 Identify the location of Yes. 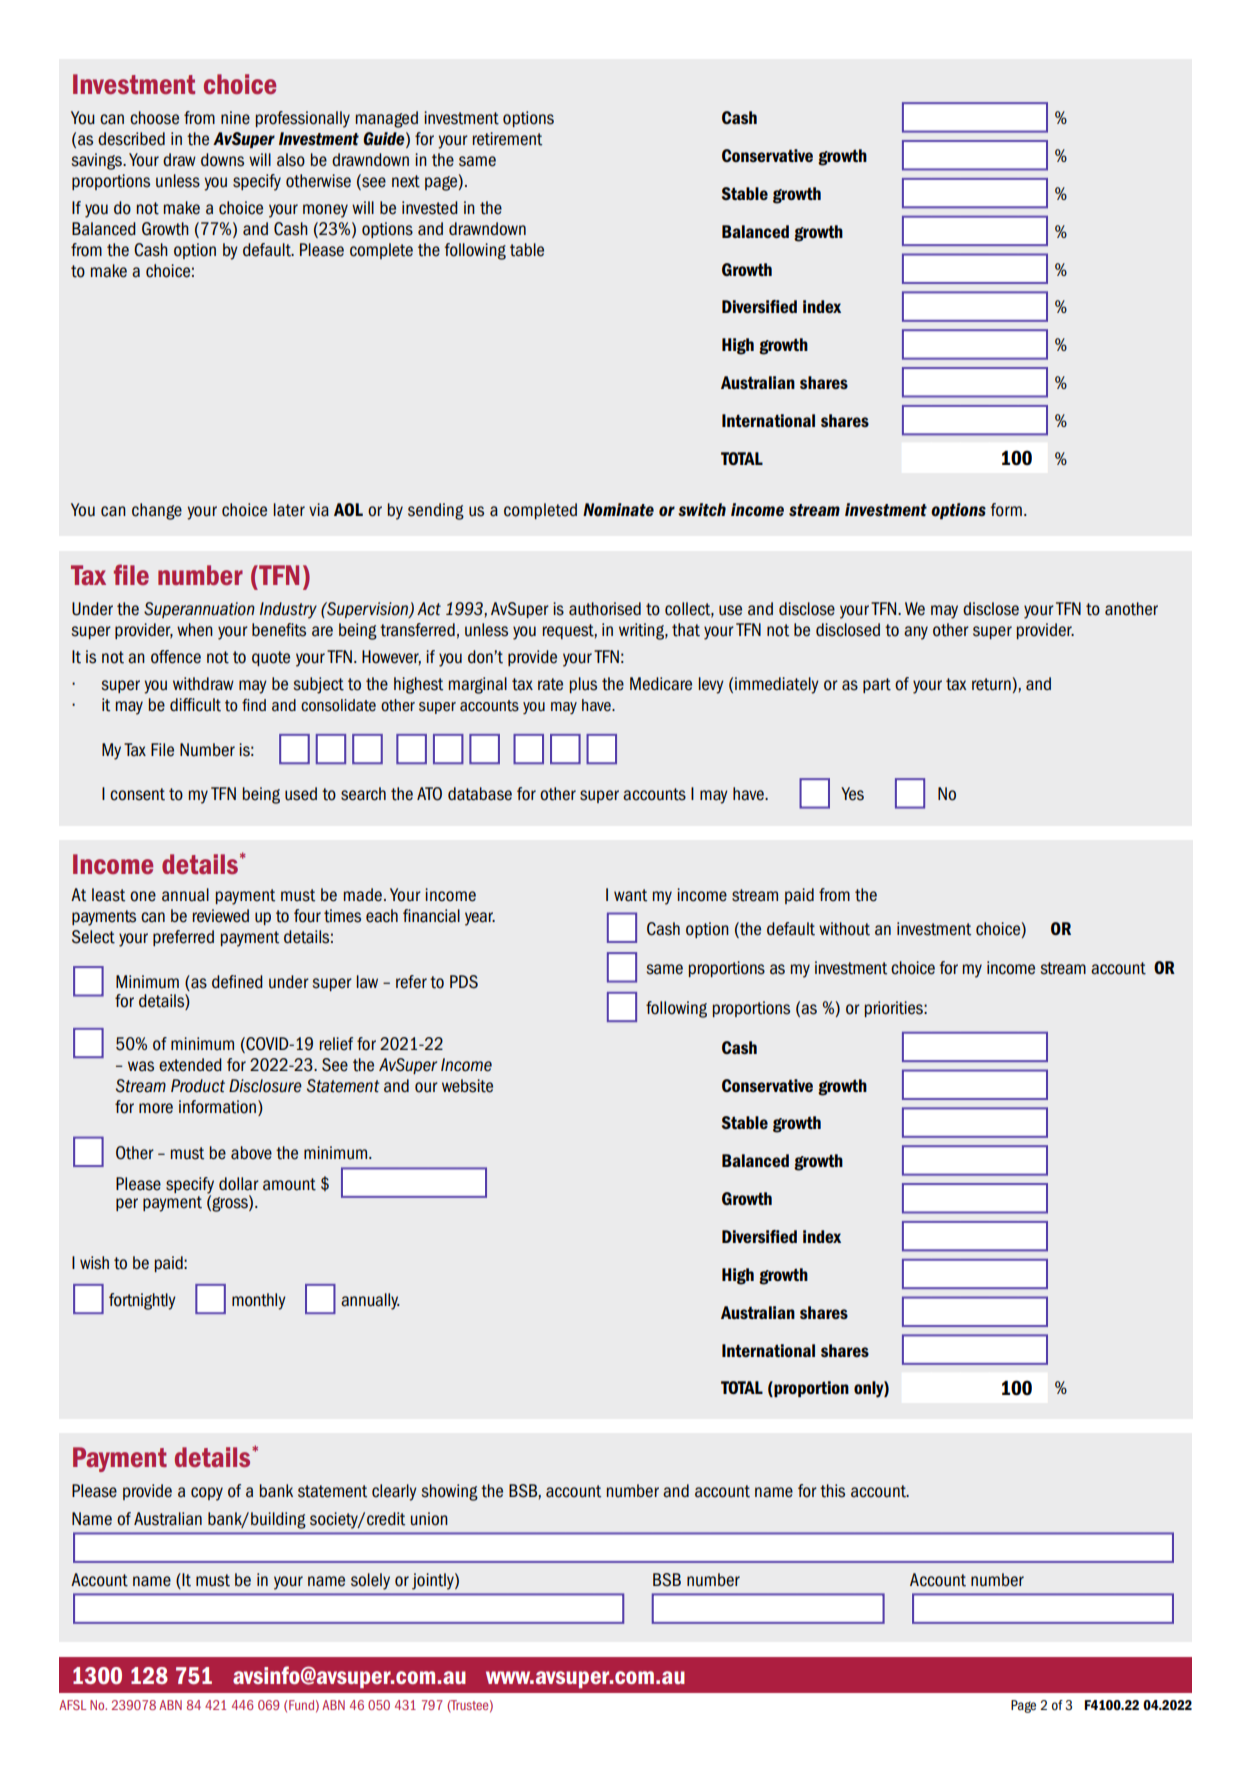
(852, 794).
